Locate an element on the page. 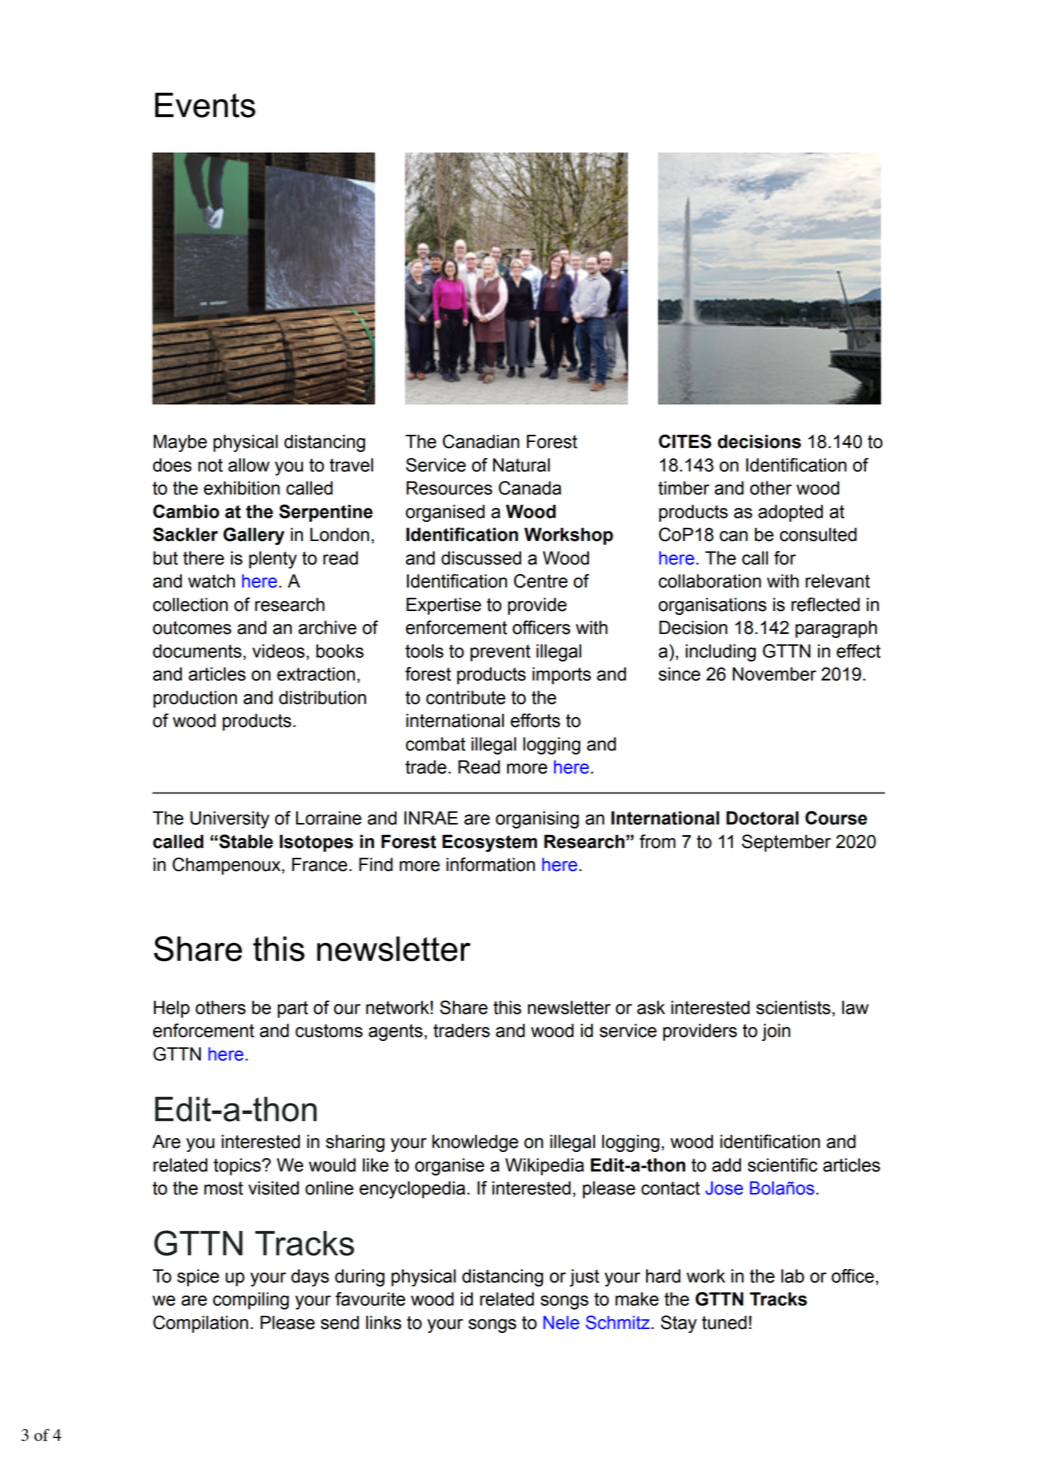 This document has width=1038, height=1467. Events is located at coordinates (205, 105).
